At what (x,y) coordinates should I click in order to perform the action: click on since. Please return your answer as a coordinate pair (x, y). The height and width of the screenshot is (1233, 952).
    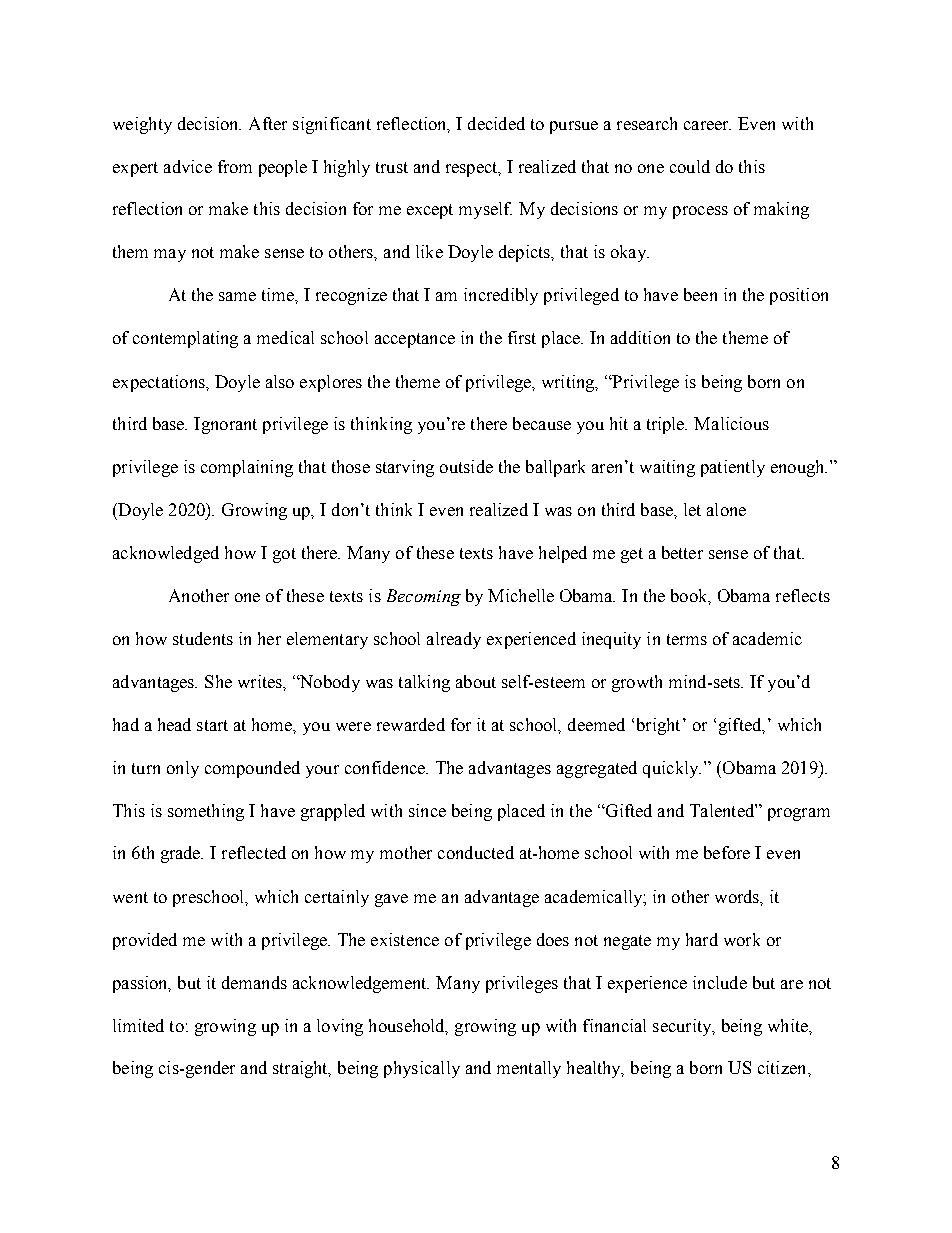
    Looking at the image, I should click on (427, 810).
